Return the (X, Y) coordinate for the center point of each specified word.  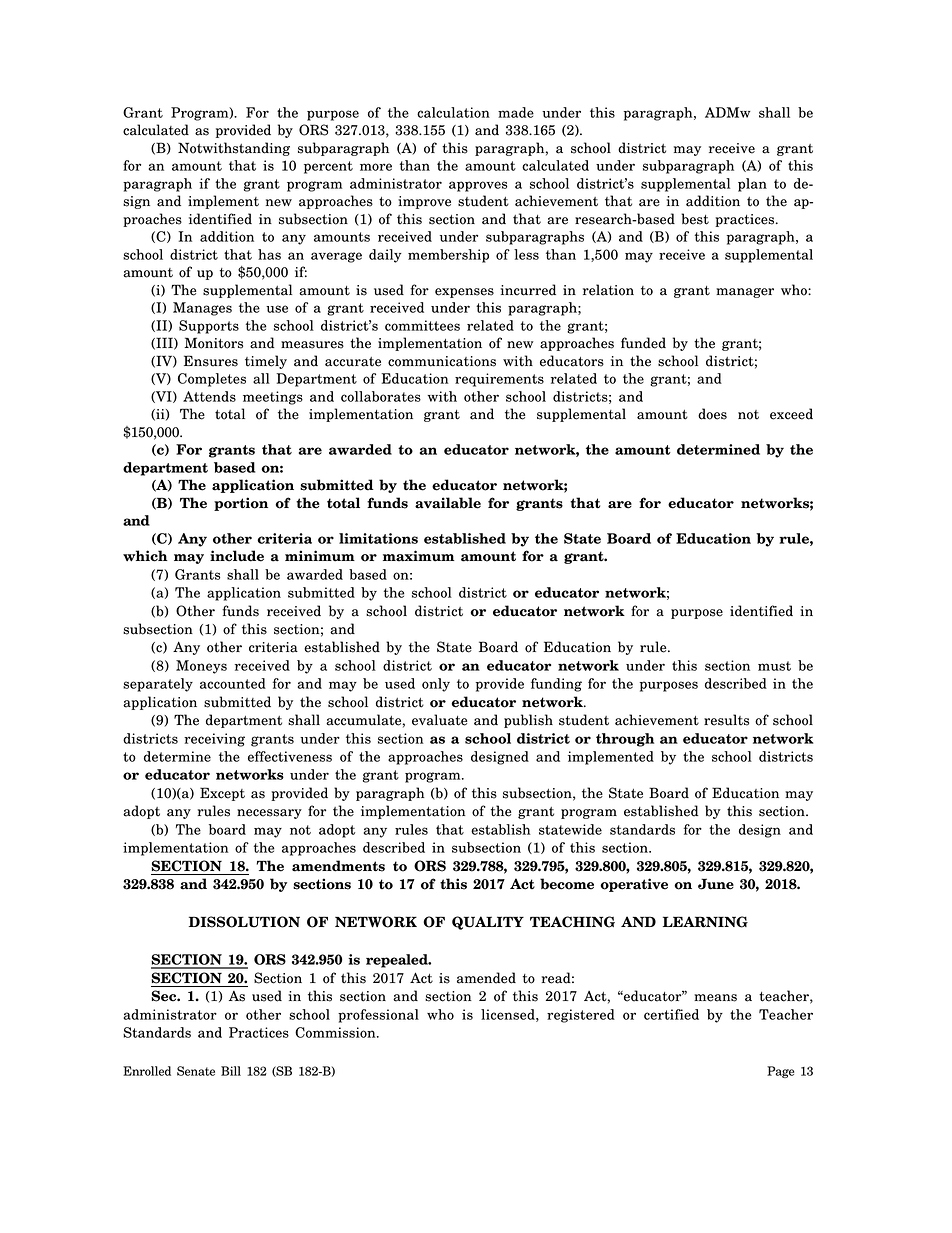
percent (328, 167)
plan (752, 185)
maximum (419, 556)
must (774, 666)
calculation (453, 112)
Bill (231, 1071)
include (237, 556)
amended (486, 978)
